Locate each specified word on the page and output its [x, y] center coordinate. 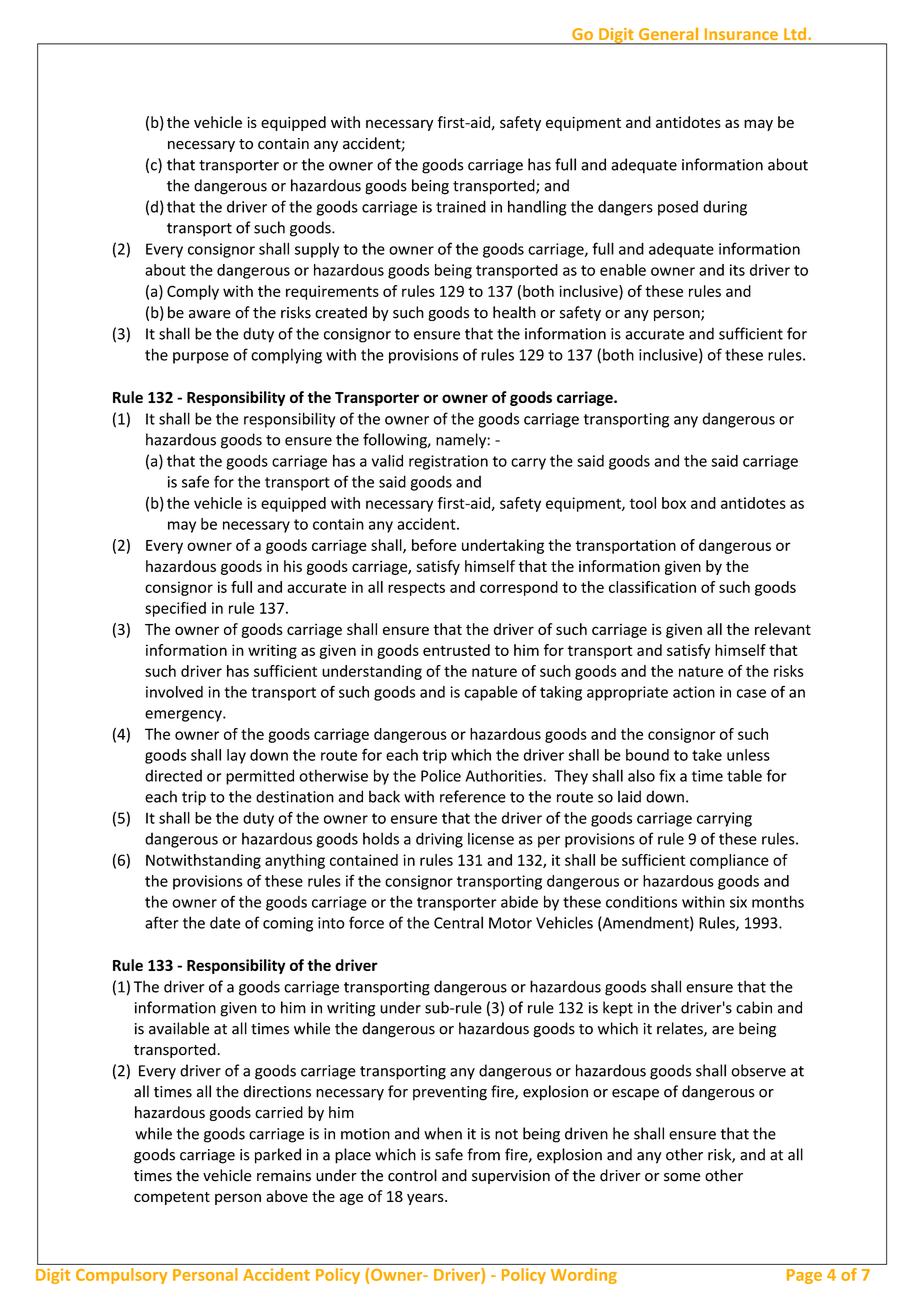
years [426, 1199]
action [694, 692]
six [738, 902]
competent [172, 1198]
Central [458, 922]
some [682, 1177]
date [225, 922]
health [514, 312]
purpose [201, 358]
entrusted [456, 650]
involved [174, 692]
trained [461, 206]
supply [317, 250]
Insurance [741, 34]
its [737, 270]
